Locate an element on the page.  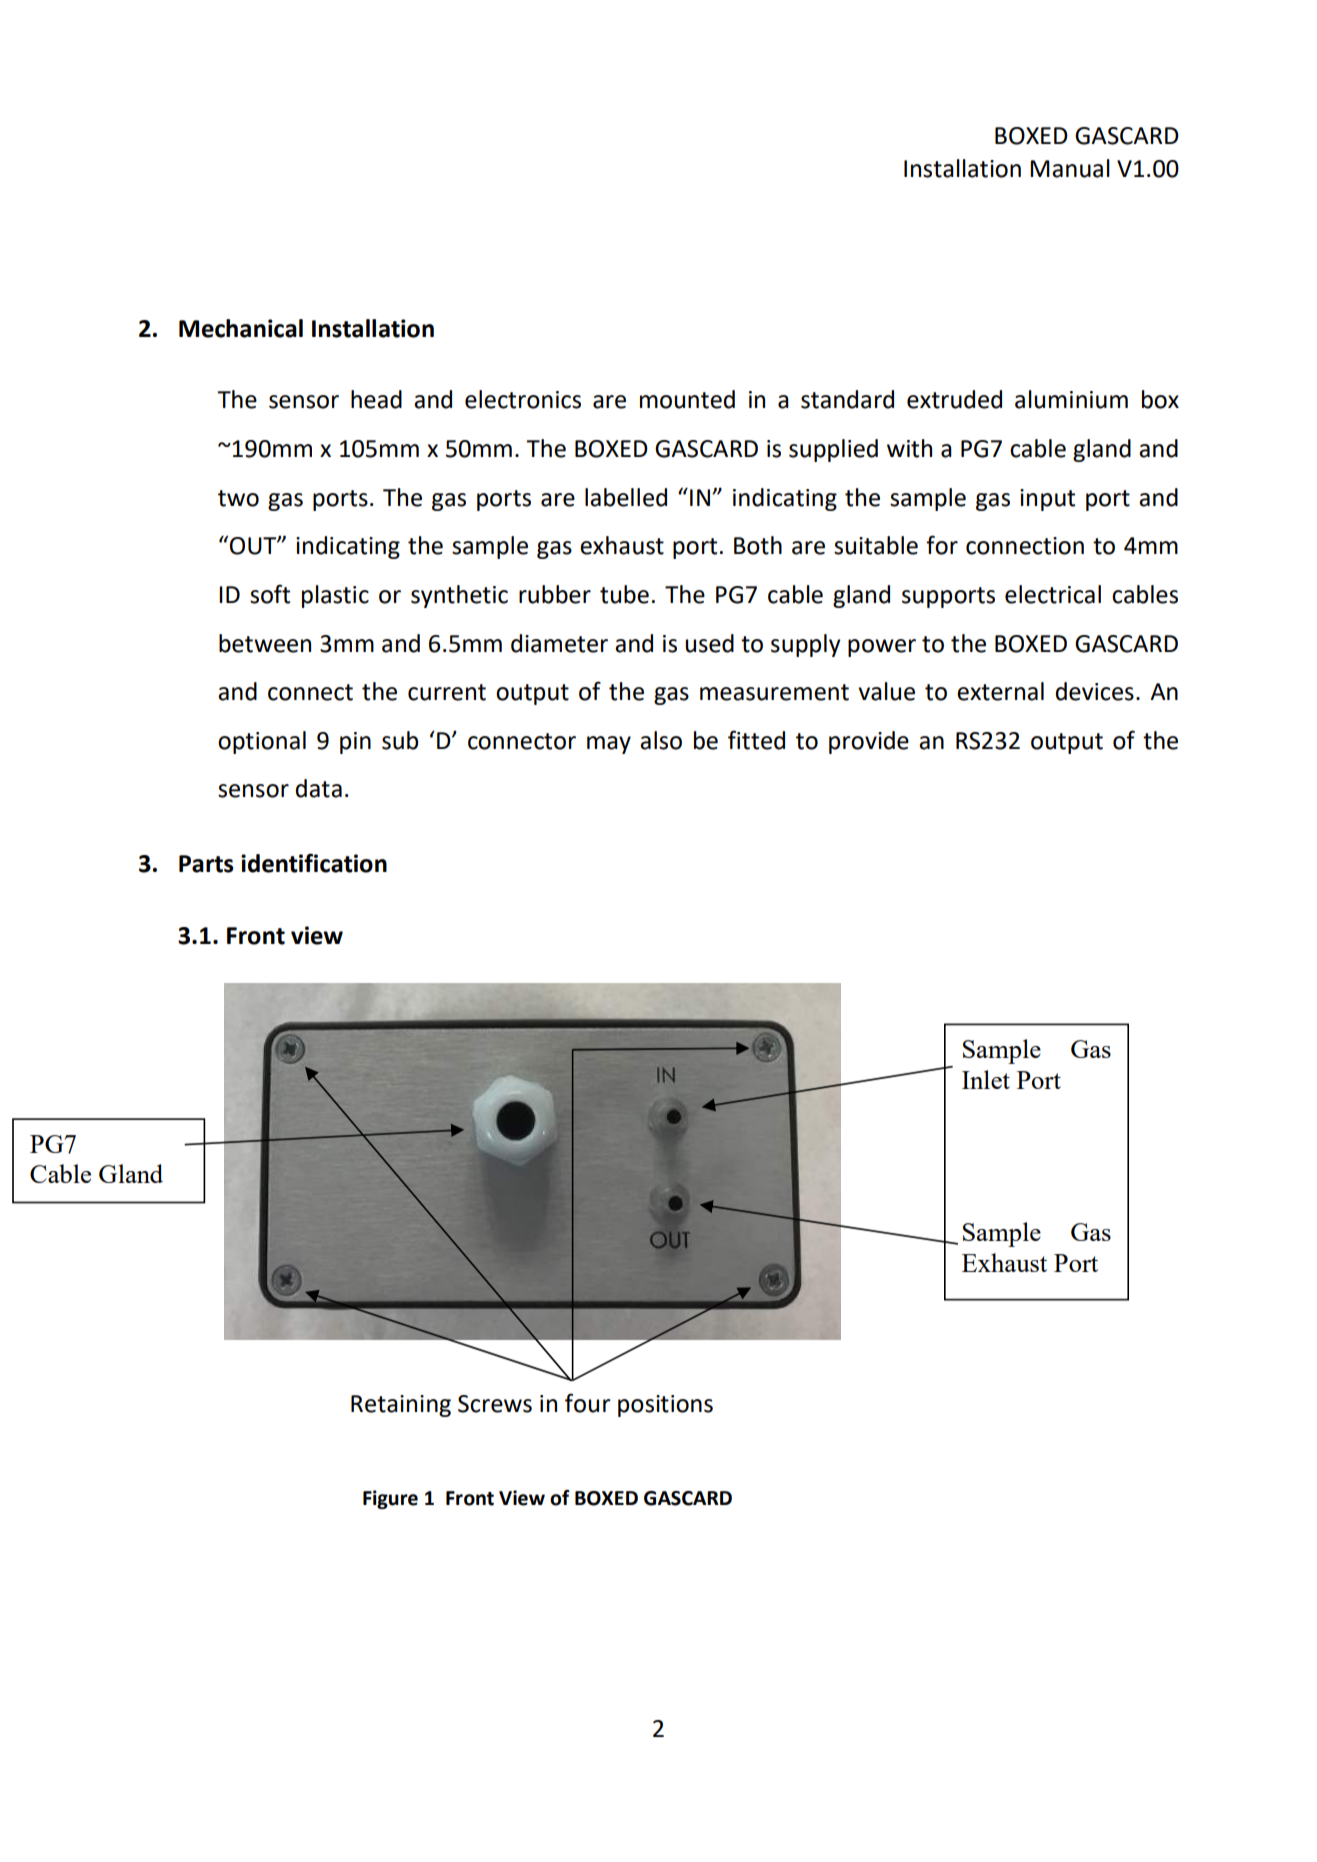
mounted is located at coordinates (687, 399).
